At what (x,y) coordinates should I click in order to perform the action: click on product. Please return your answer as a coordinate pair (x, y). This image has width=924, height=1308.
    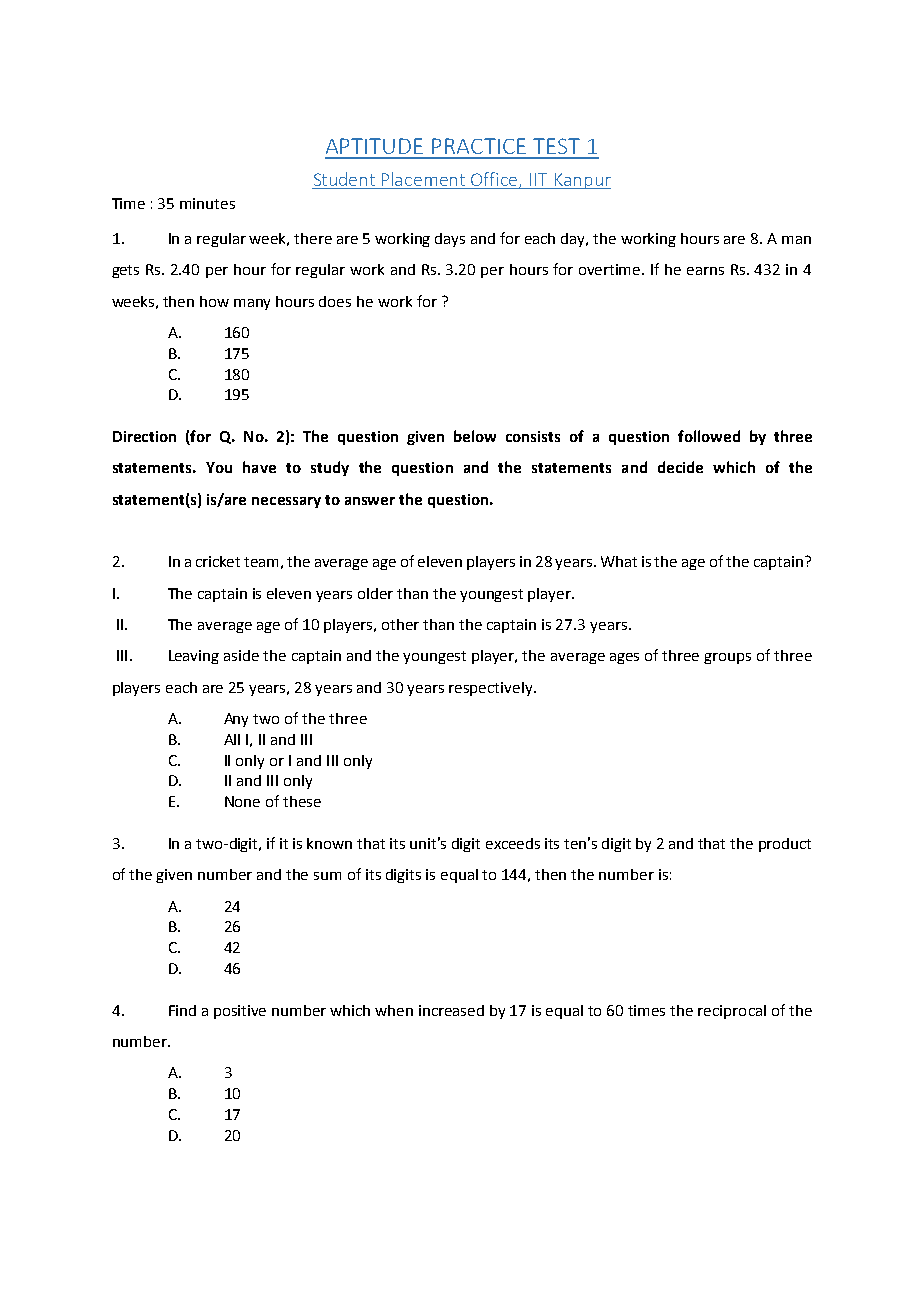
    Looking at the image, I should click on (785, 845).
